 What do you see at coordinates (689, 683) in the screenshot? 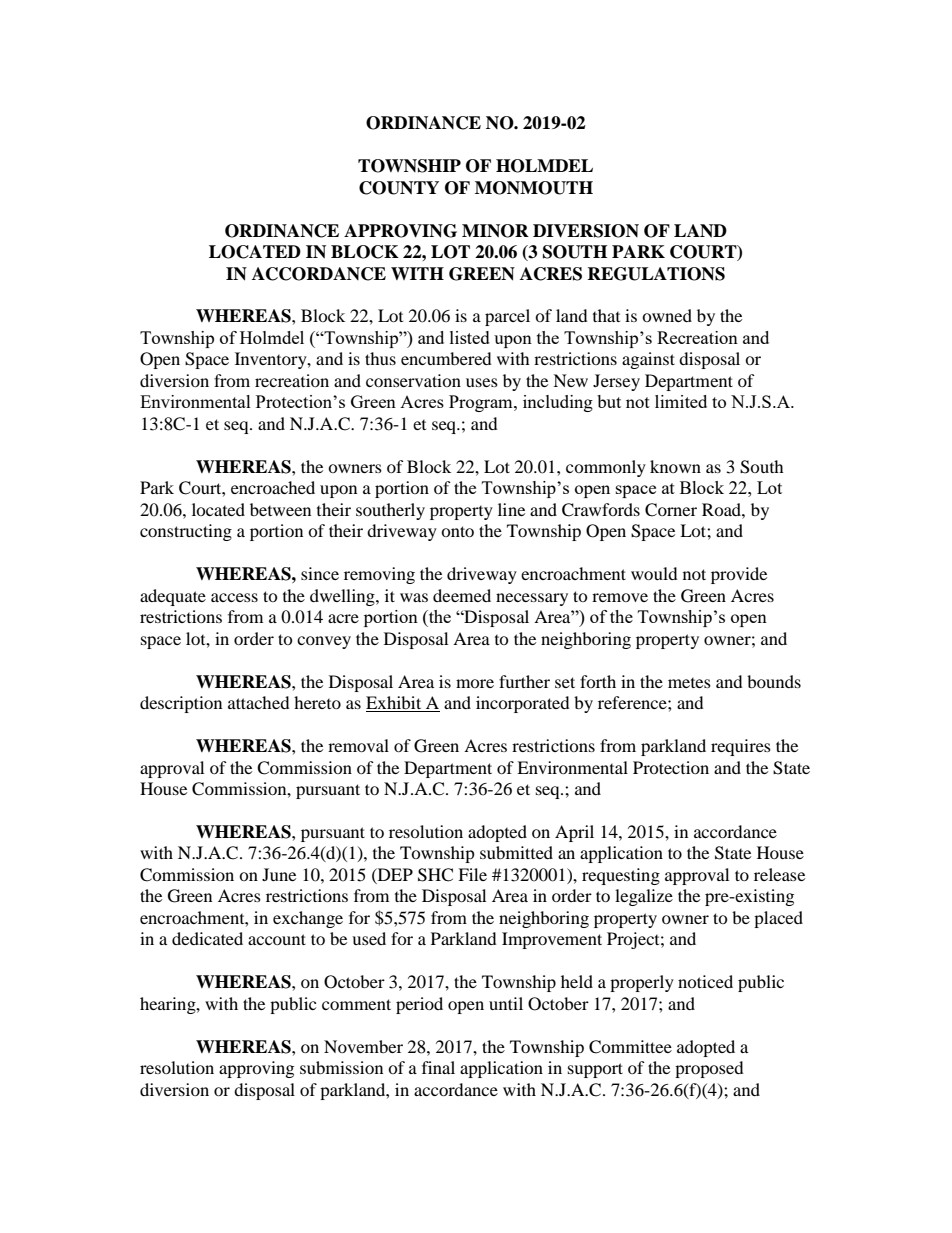
I see `metes` at bounding box center [689, 683].
